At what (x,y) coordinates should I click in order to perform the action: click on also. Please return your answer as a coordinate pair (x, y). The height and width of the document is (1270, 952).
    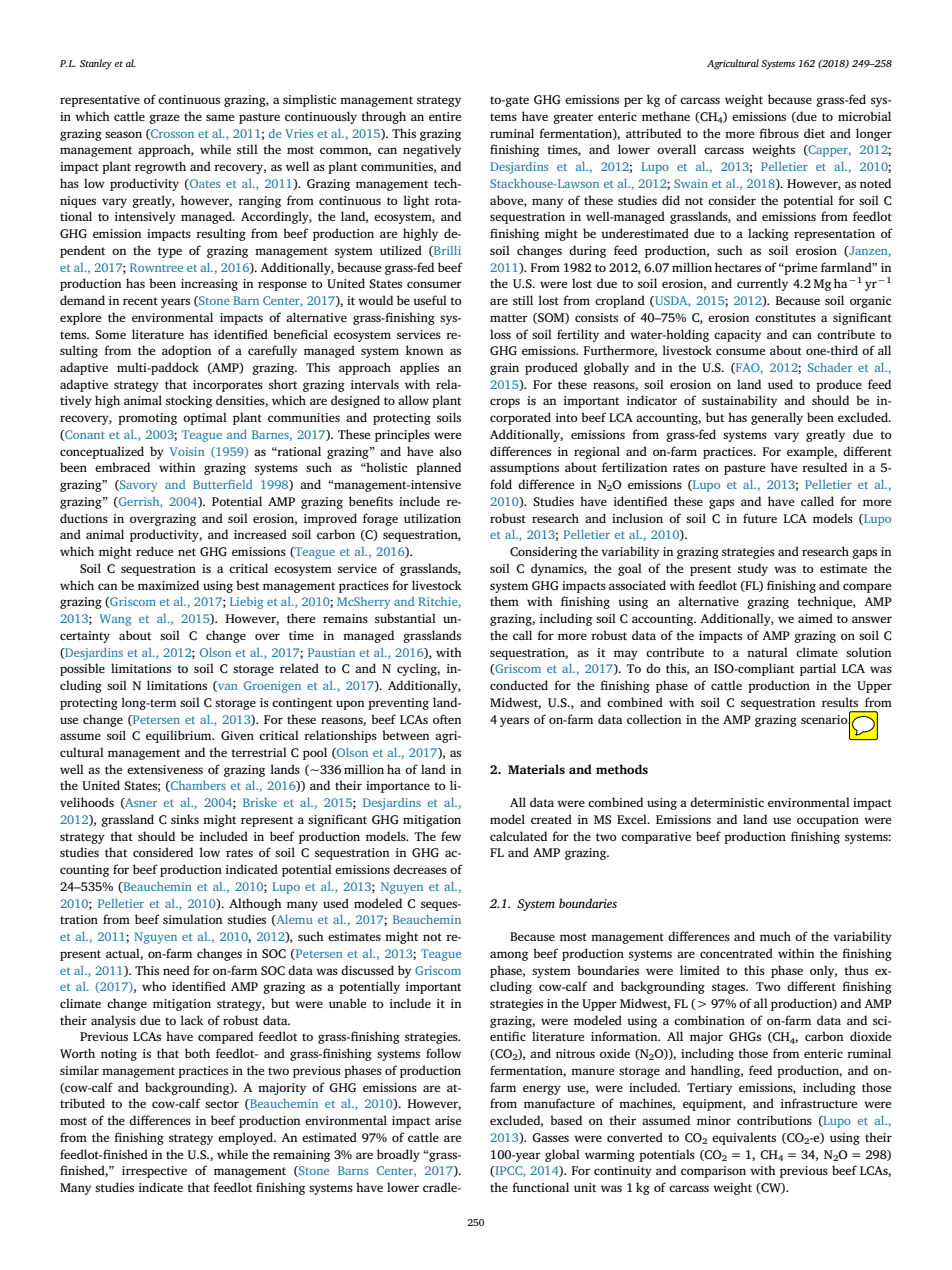
    Looking at the image, I should click on (450, 451).
